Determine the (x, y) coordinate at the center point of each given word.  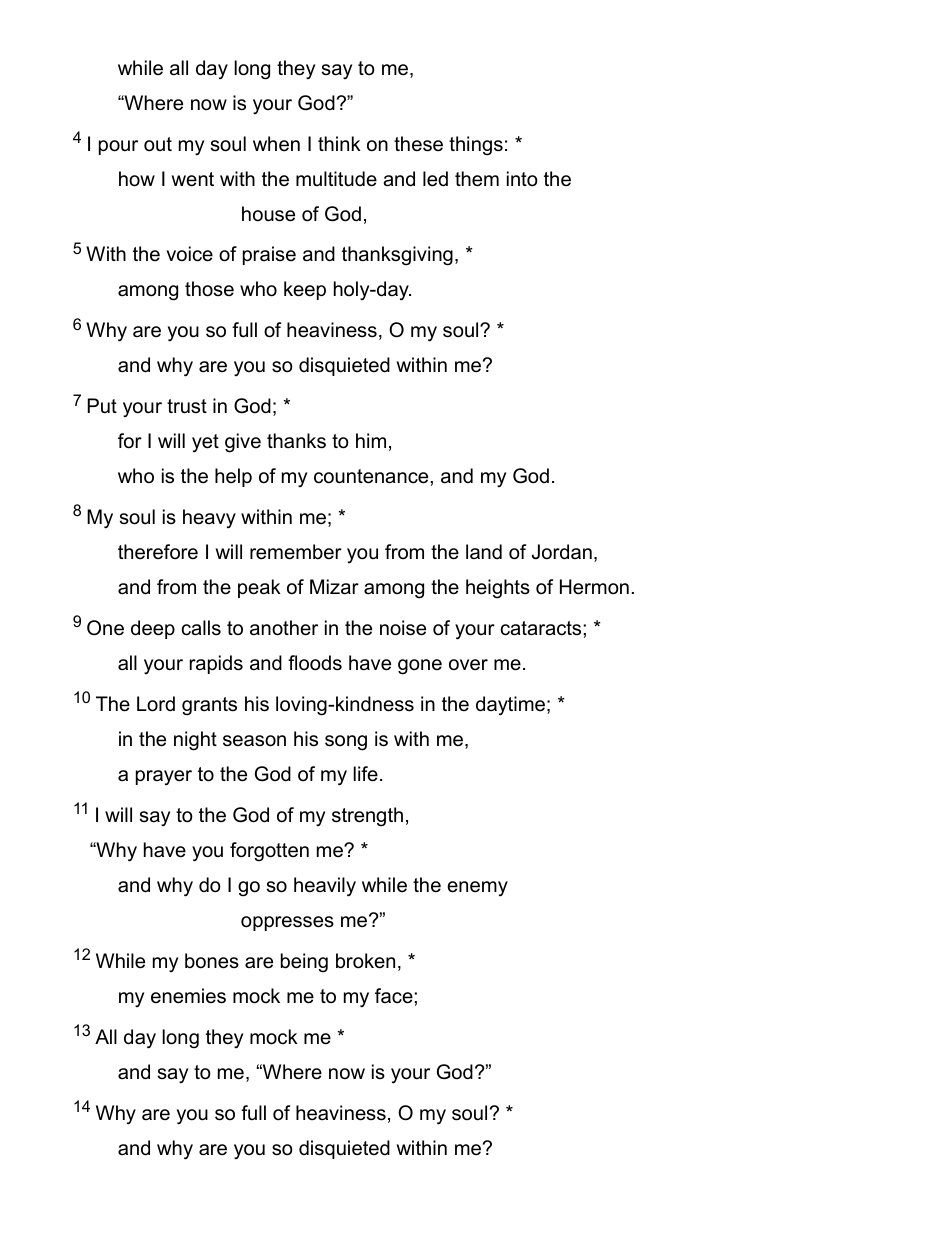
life (365, 774)
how (137, 179)
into (522, 179)
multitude (336, 179)
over (468, 665)
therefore (158, 552)
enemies (188, 996)
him (371, 440)
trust (187, 406)
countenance (372, 476)
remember (296, 552)
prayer (164, 778)
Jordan (562, 552)
